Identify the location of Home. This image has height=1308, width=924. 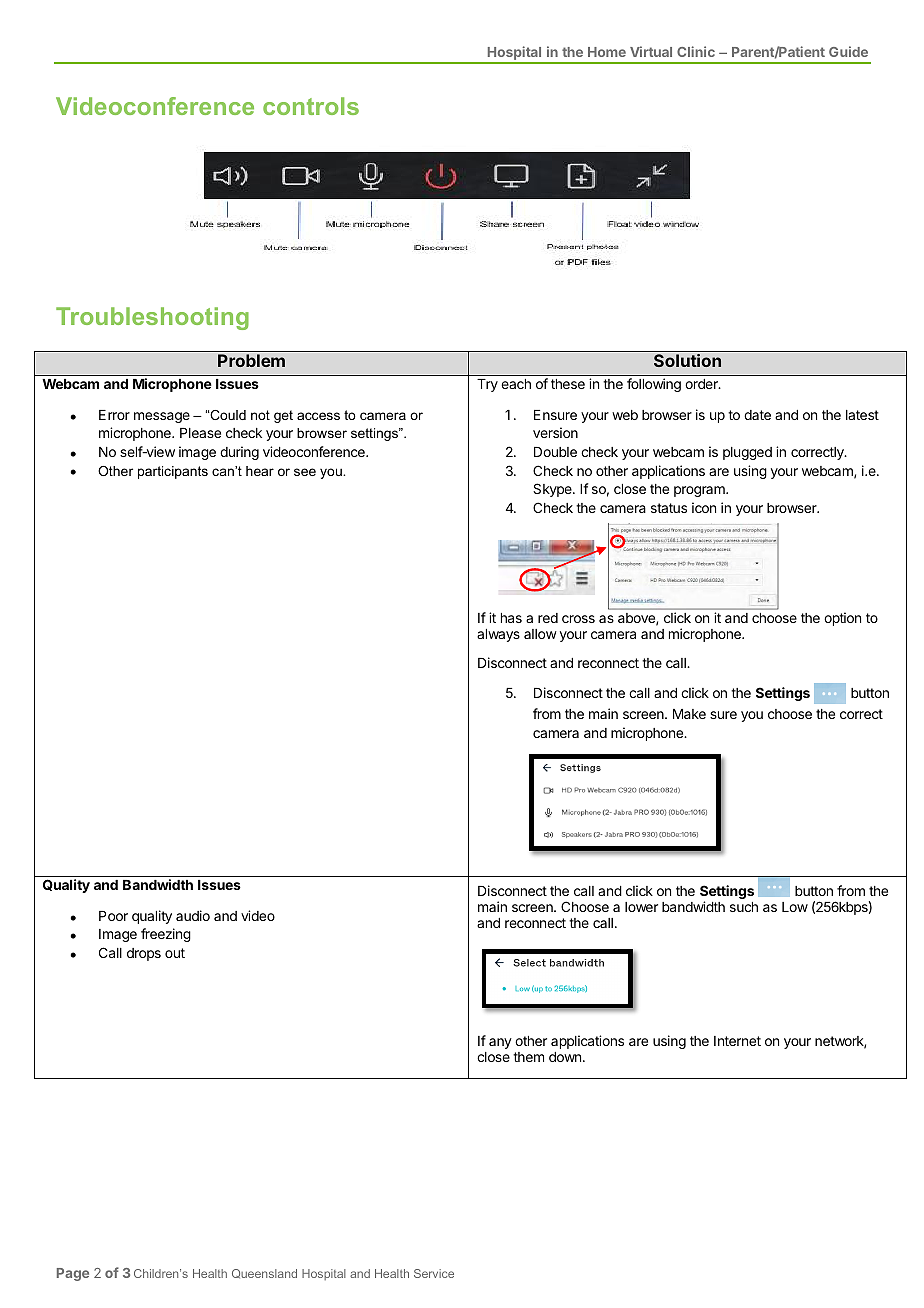
(607, 52).
